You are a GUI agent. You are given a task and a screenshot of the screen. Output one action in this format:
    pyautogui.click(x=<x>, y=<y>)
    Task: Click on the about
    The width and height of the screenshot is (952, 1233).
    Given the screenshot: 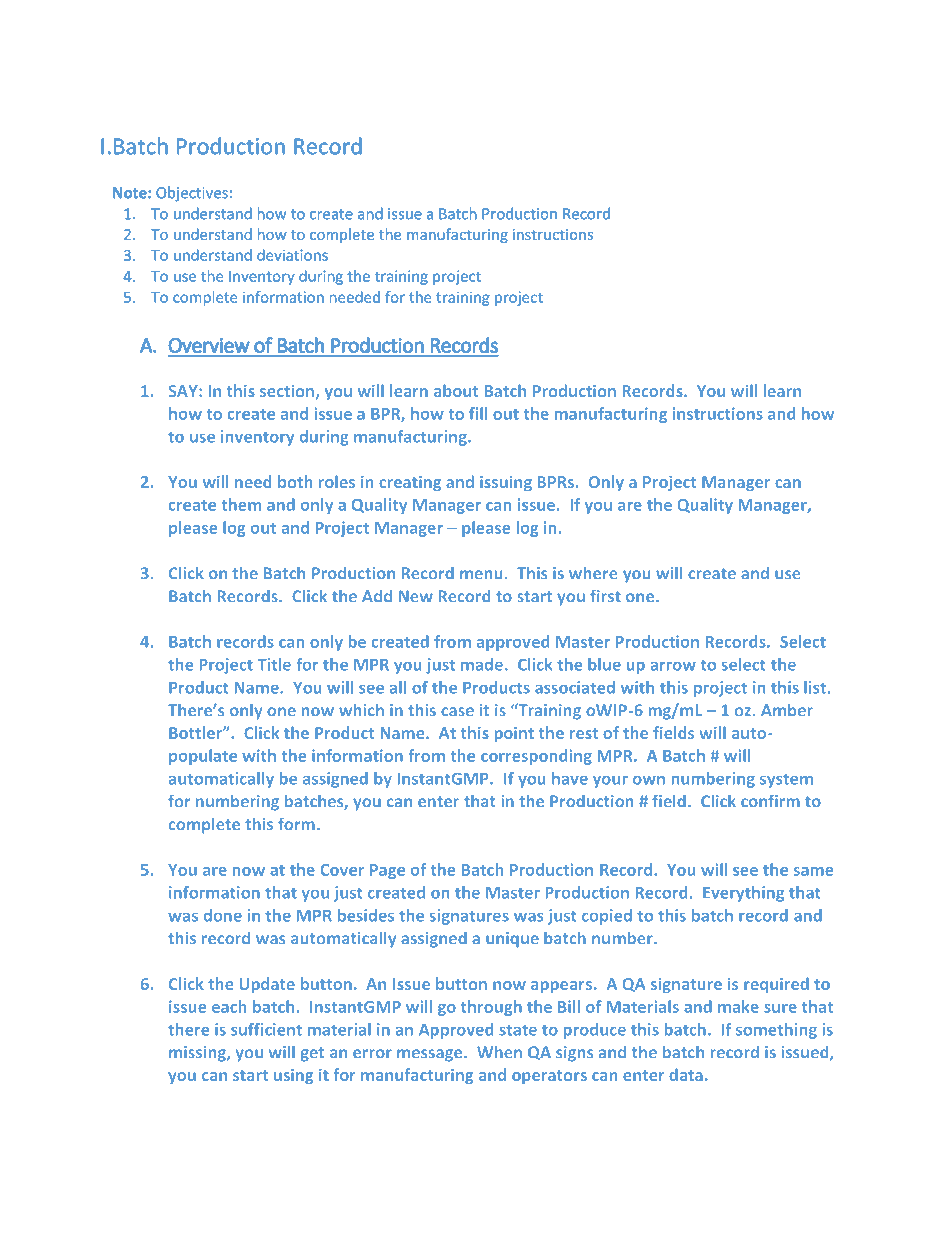 What is the action you would take?
    pyautogui.click(x=456, y=390)
